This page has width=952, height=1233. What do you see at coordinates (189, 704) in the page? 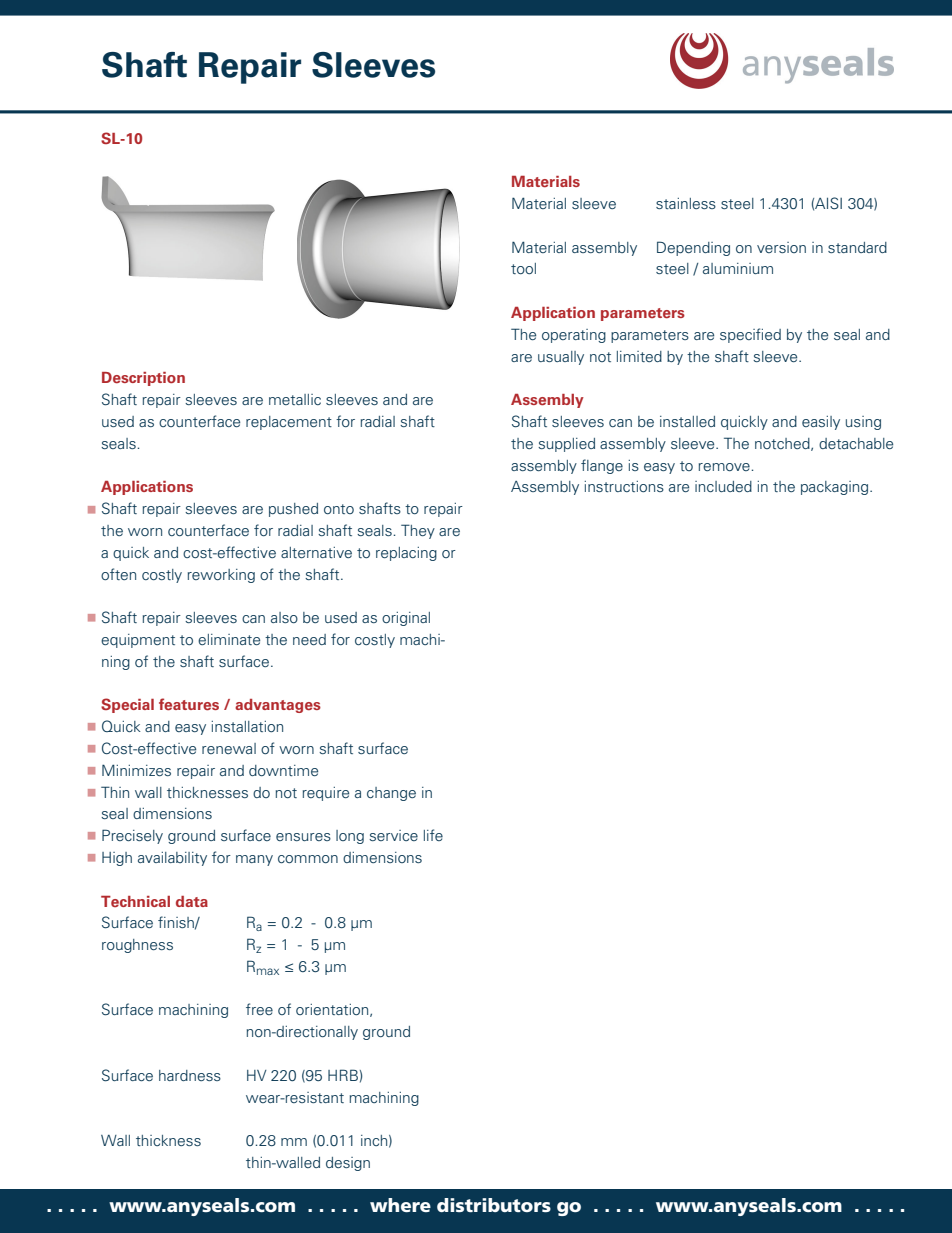
I see `features` at bounding box center [189, 704].
